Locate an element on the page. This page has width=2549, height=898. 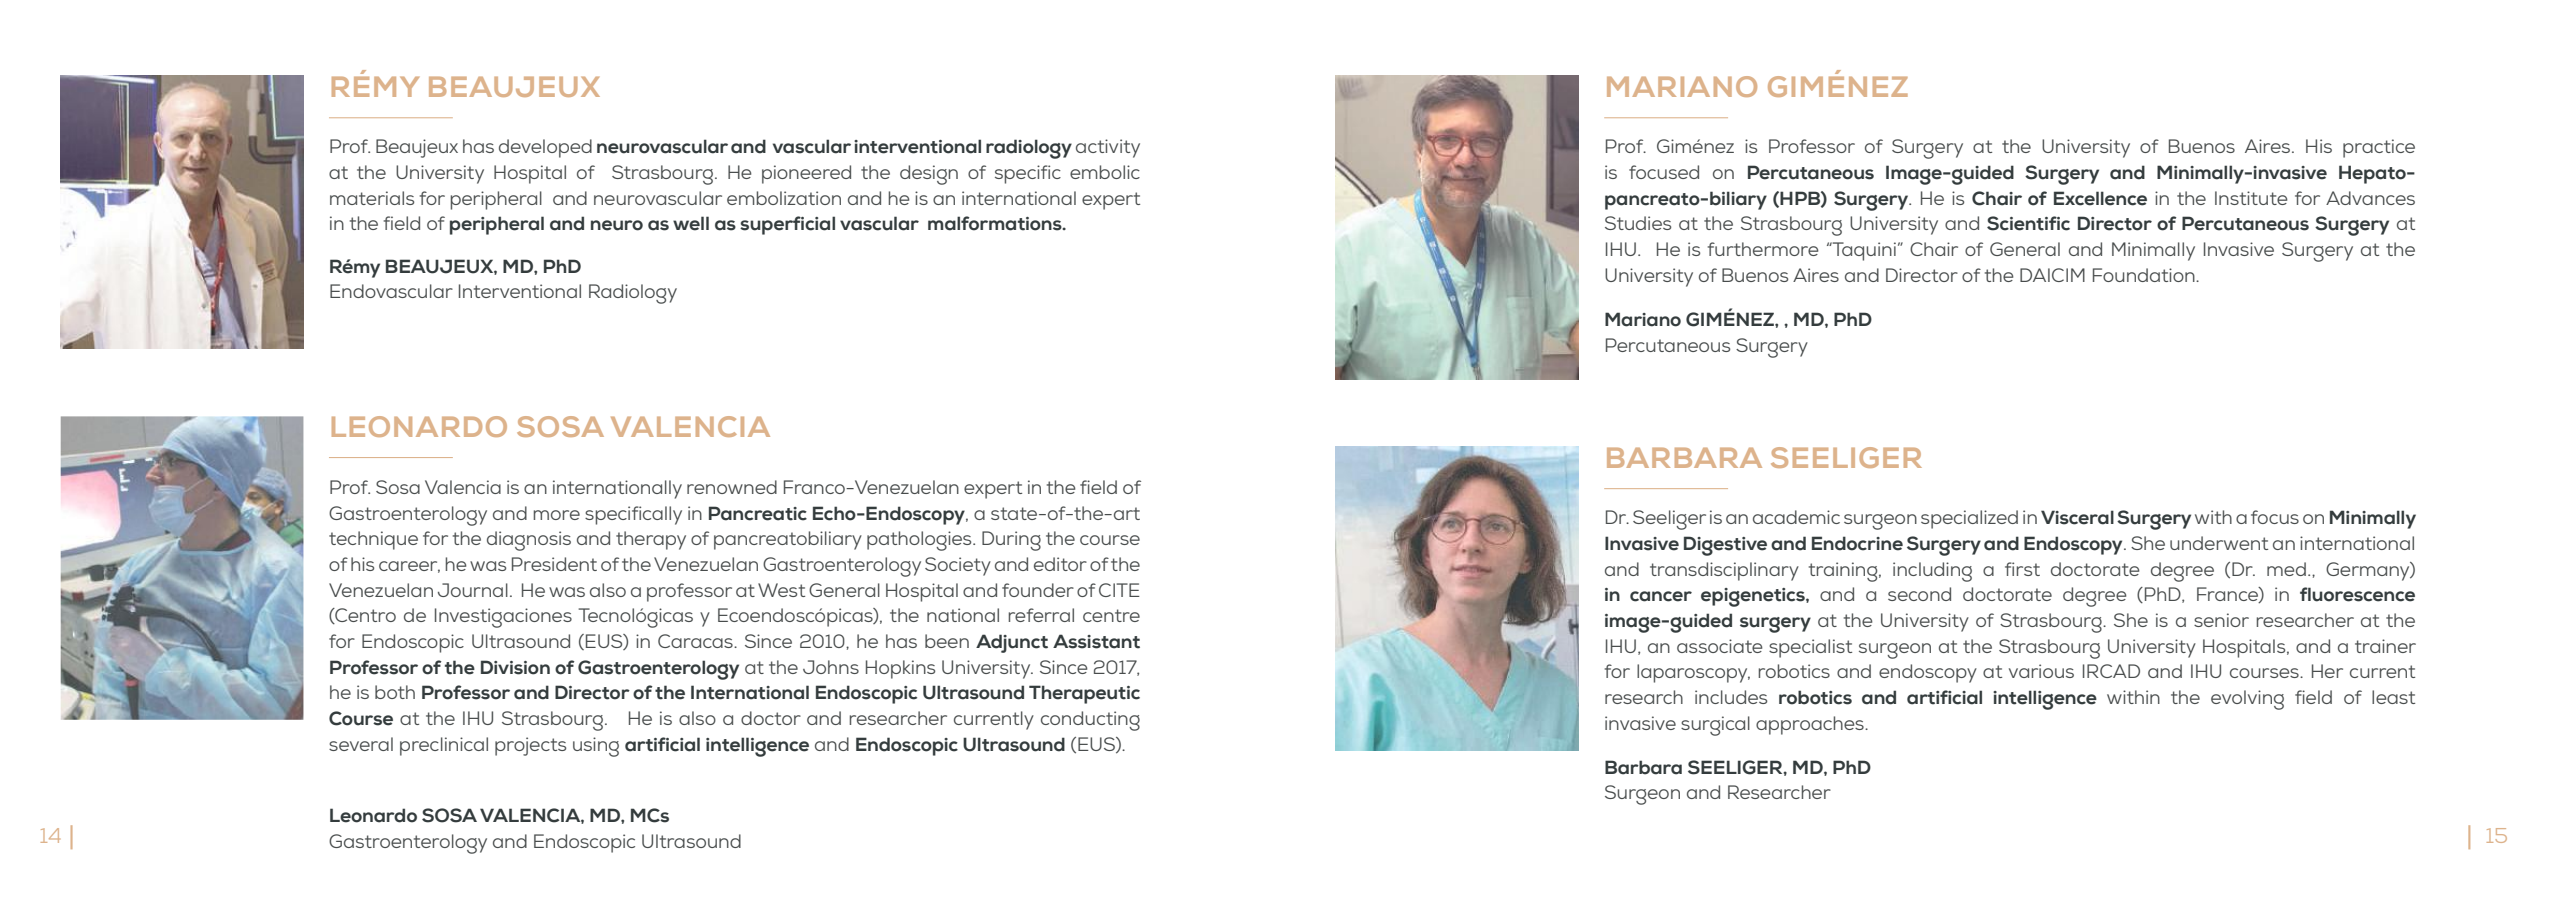
Studies is located at coordinates (1638, 223).
